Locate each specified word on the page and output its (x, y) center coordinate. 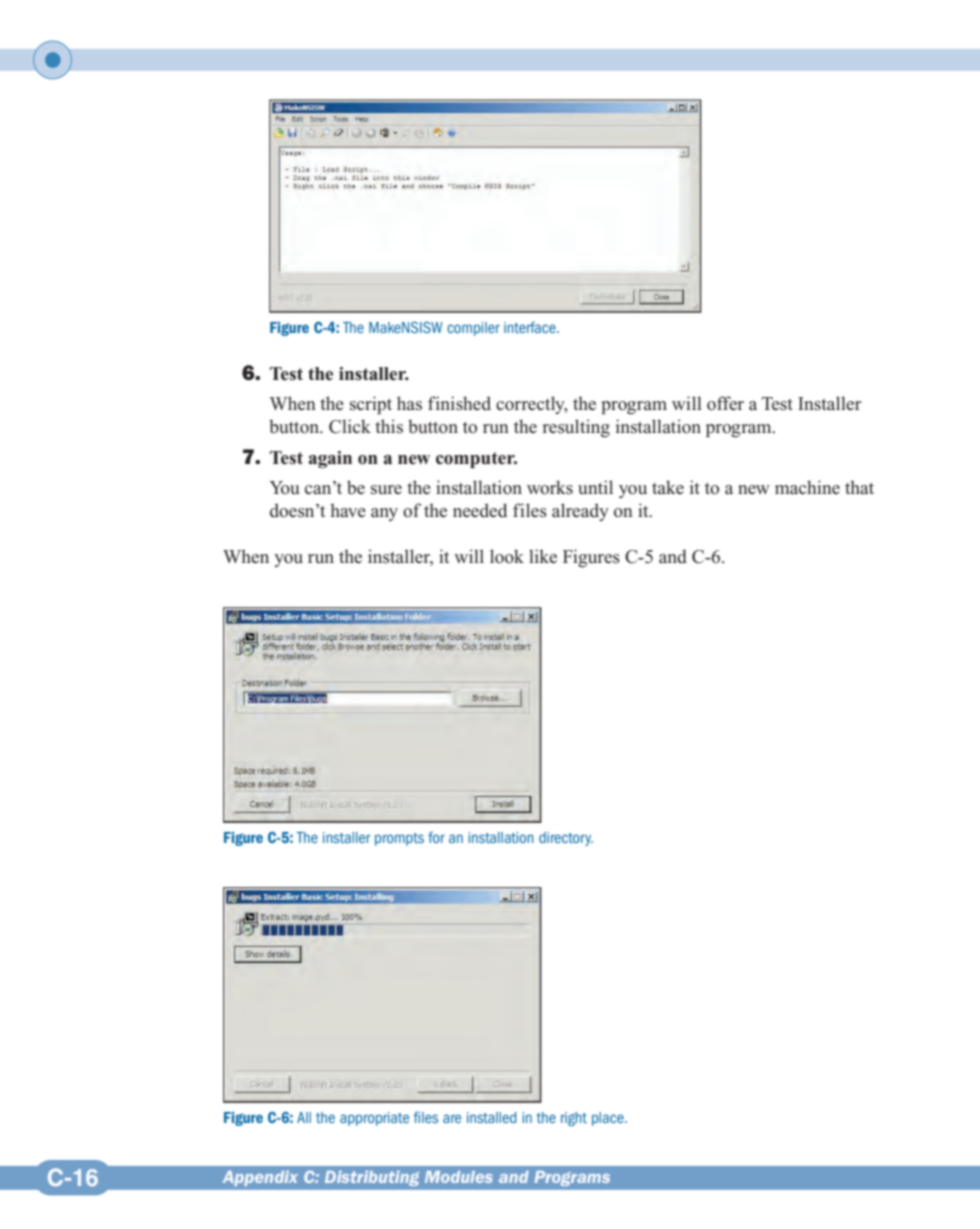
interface (531, 327)
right (574, 1119)
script (371, 405)
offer (725, 403)
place (609, 1119)
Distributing (372, 1178)
